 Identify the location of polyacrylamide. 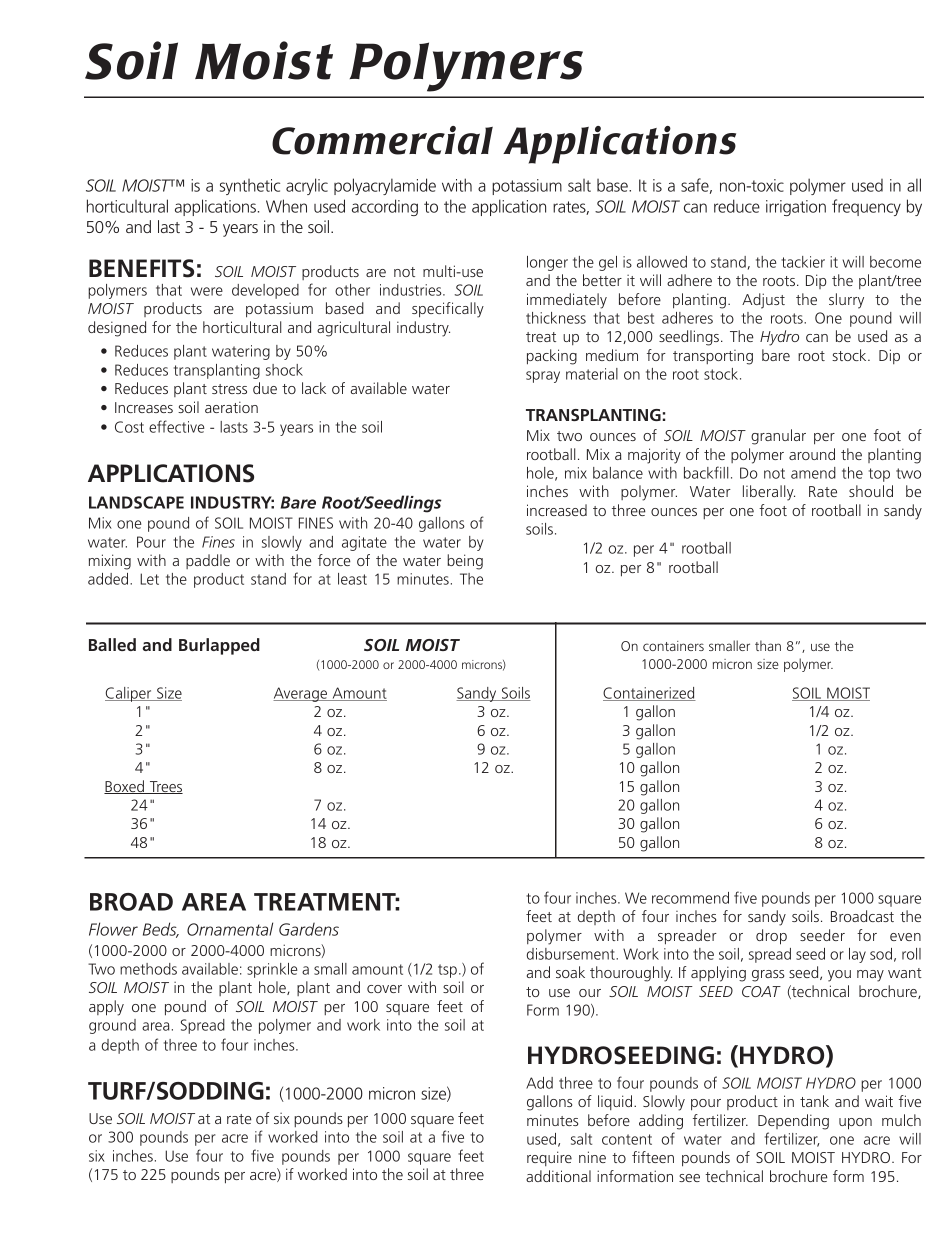
(385, 186).
